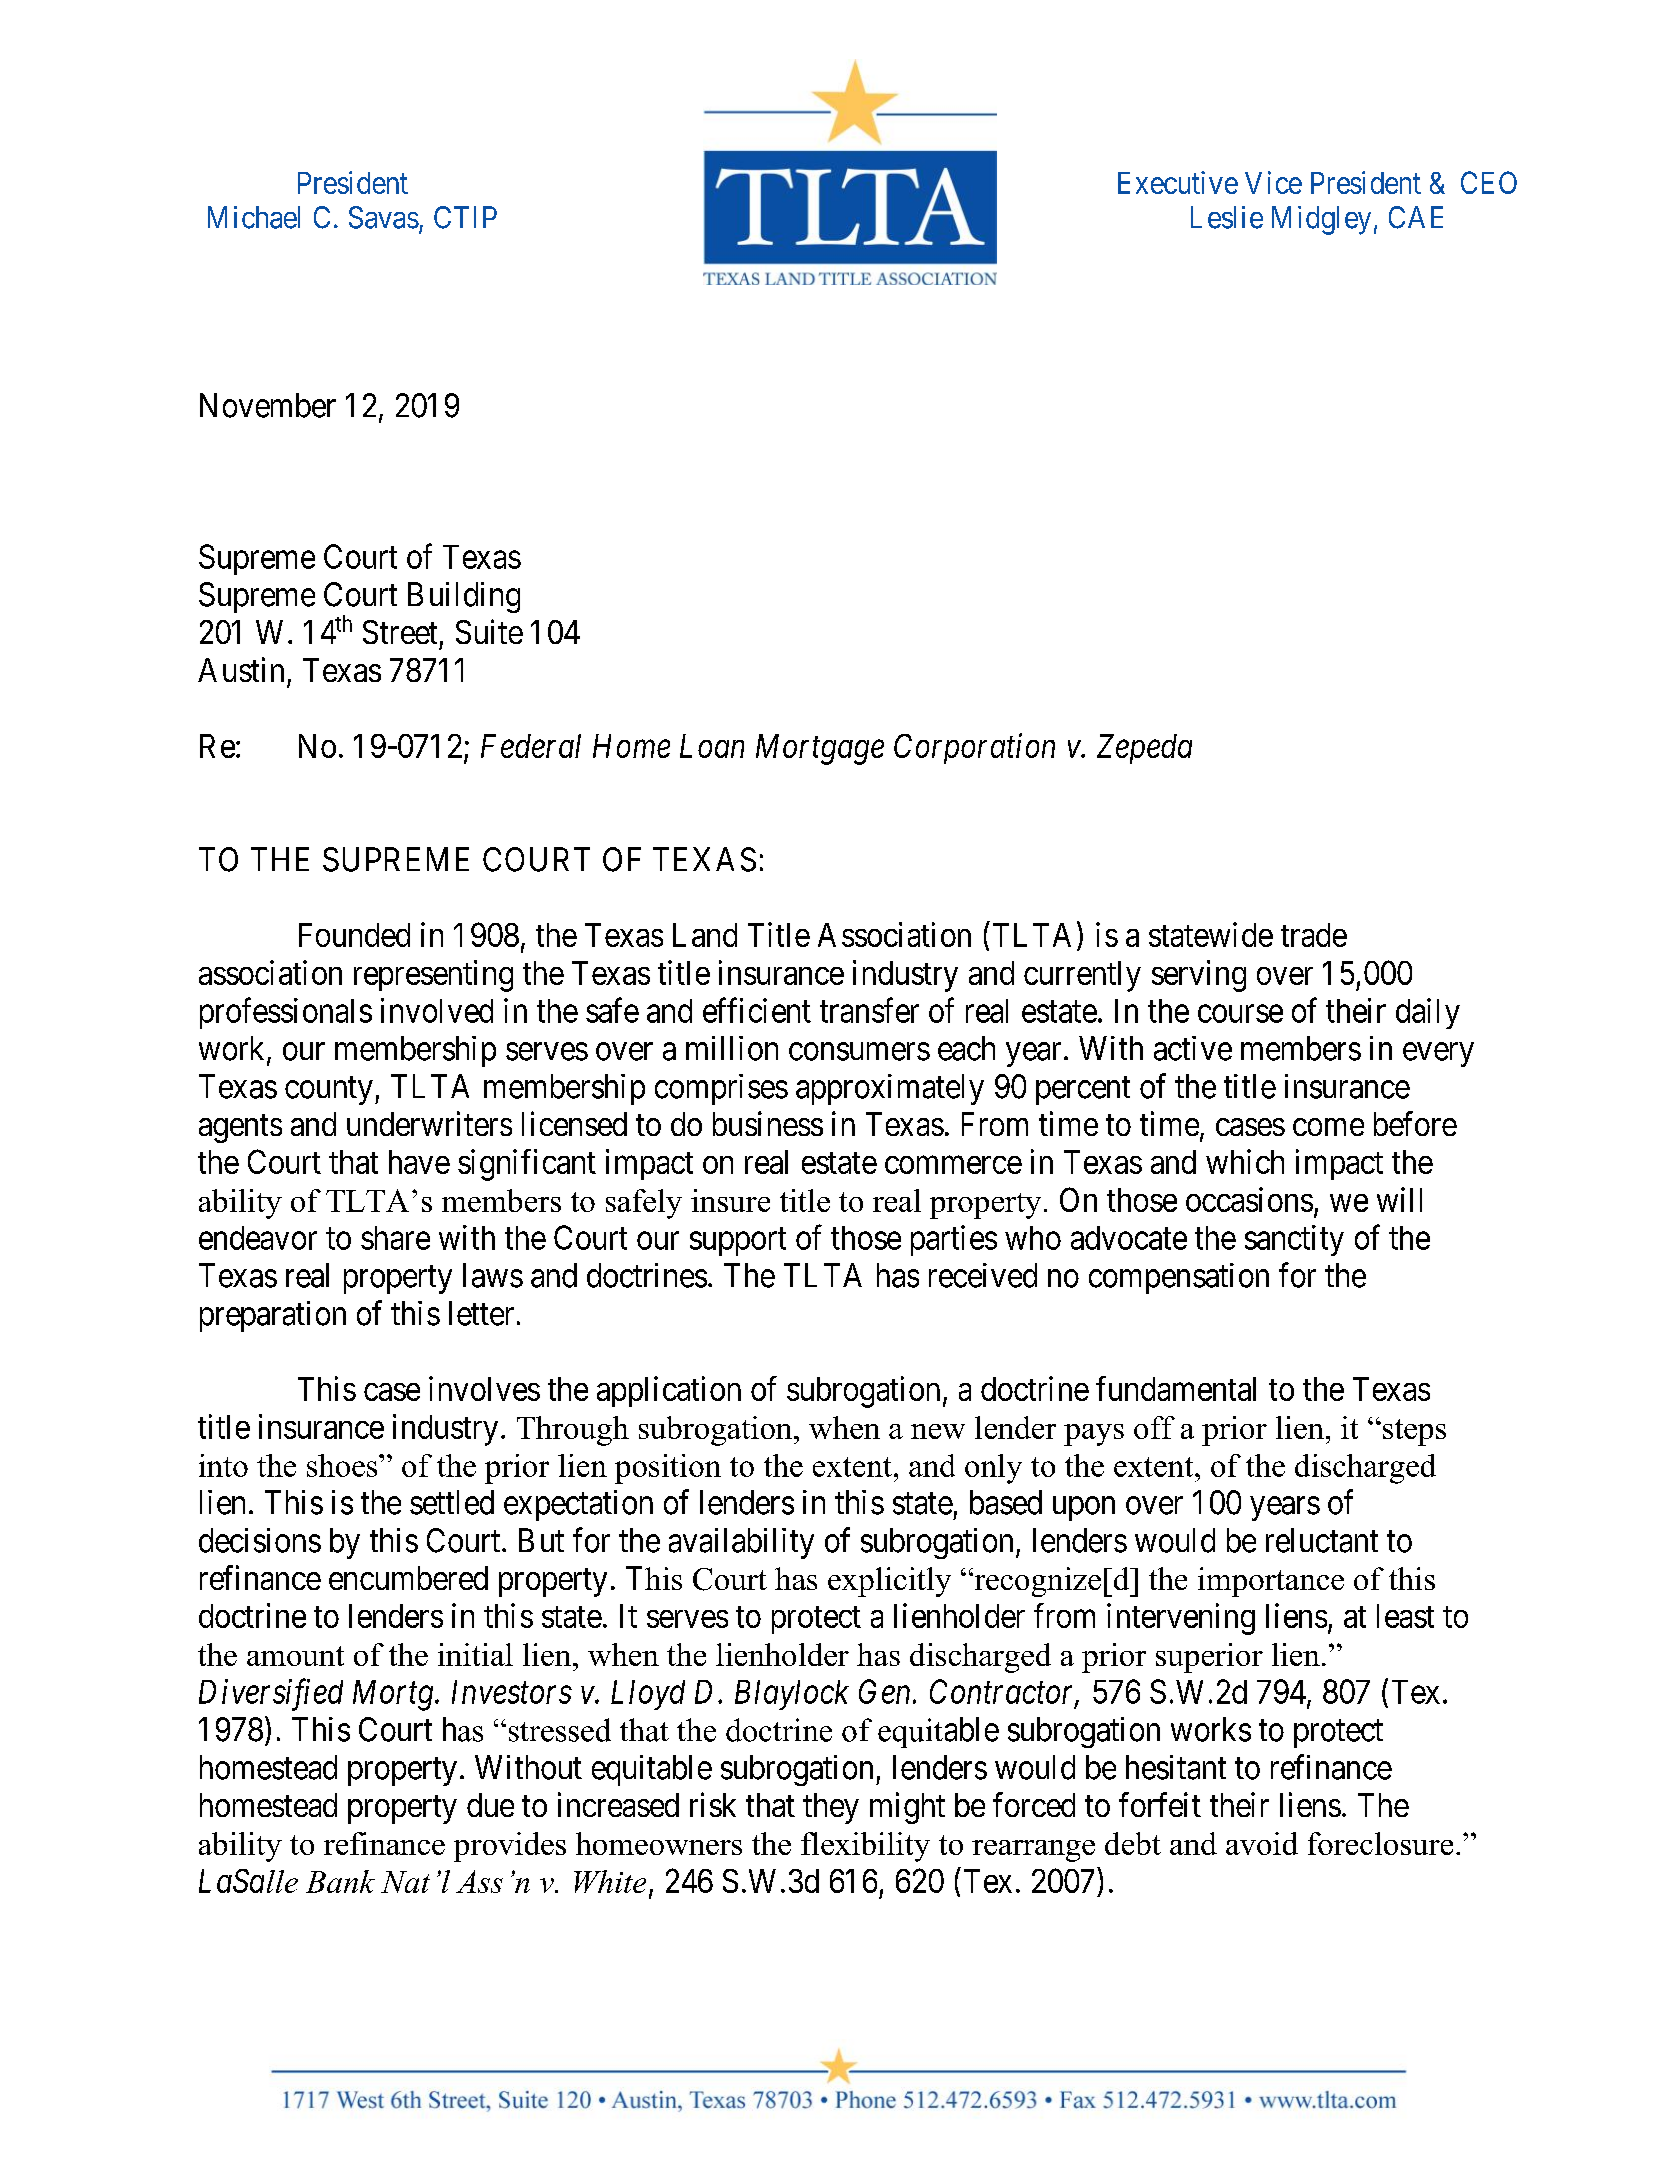  What do you see at coordinates (983, 1275) in the image?
I see `received` at bounding box center [983, 1275].
